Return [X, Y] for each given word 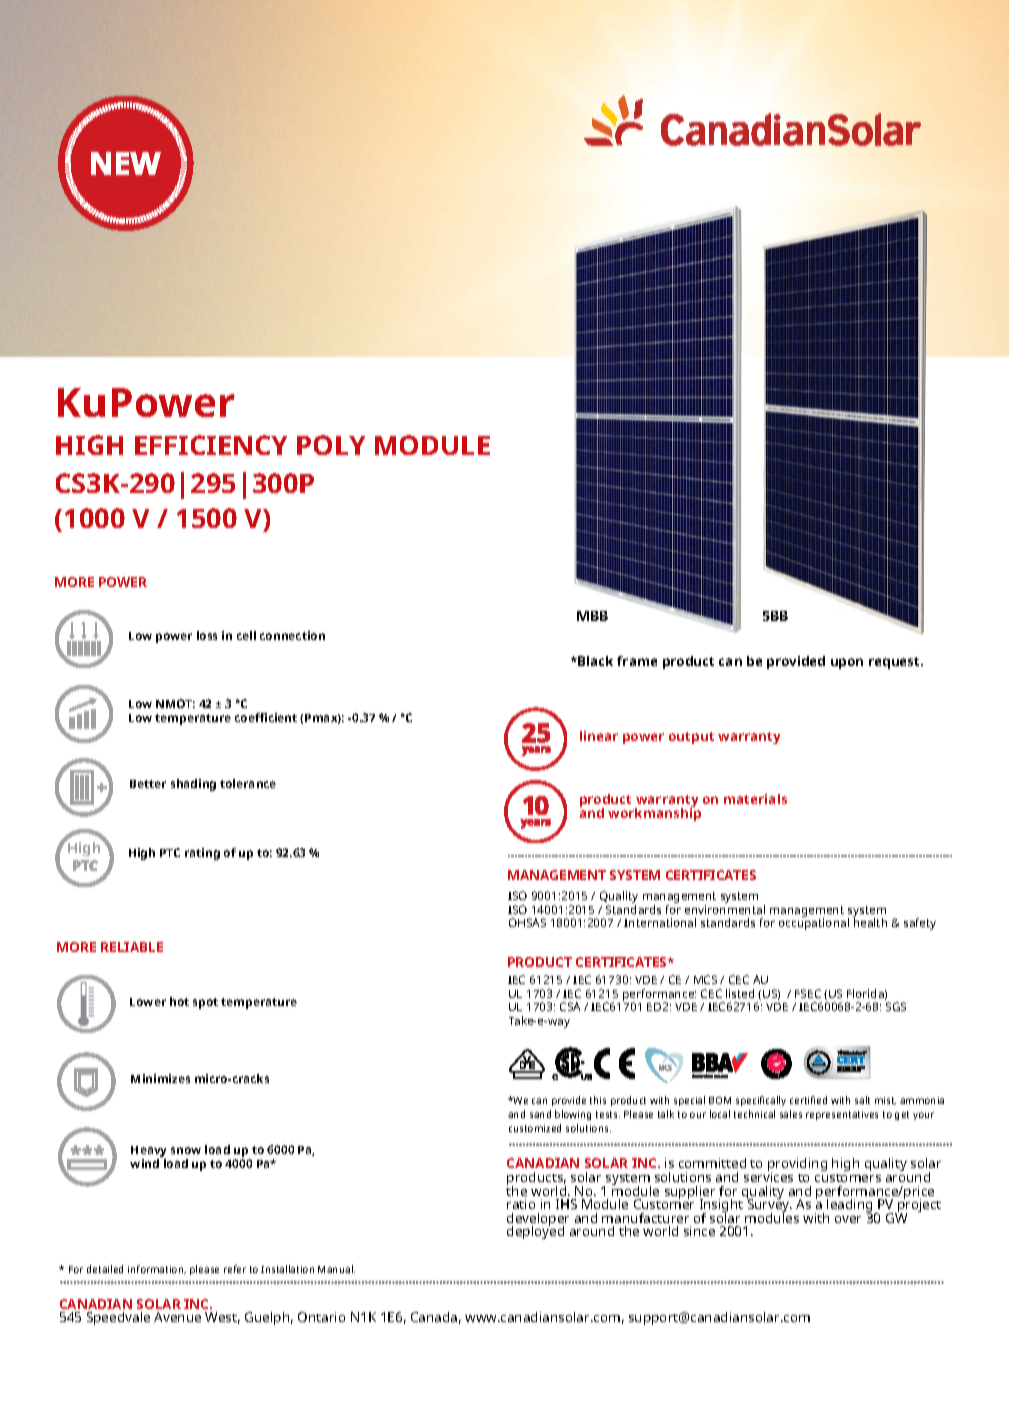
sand [540, 1114]
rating [202, 854]
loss [207, 635]
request [896, 663]
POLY [331, 445]
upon [847, 663]
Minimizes [160, 1078]
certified [808, 1100]
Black [594, 661]
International [660, 922]
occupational [814, 923]
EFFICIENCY [211, 445]
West [222, 1318]
